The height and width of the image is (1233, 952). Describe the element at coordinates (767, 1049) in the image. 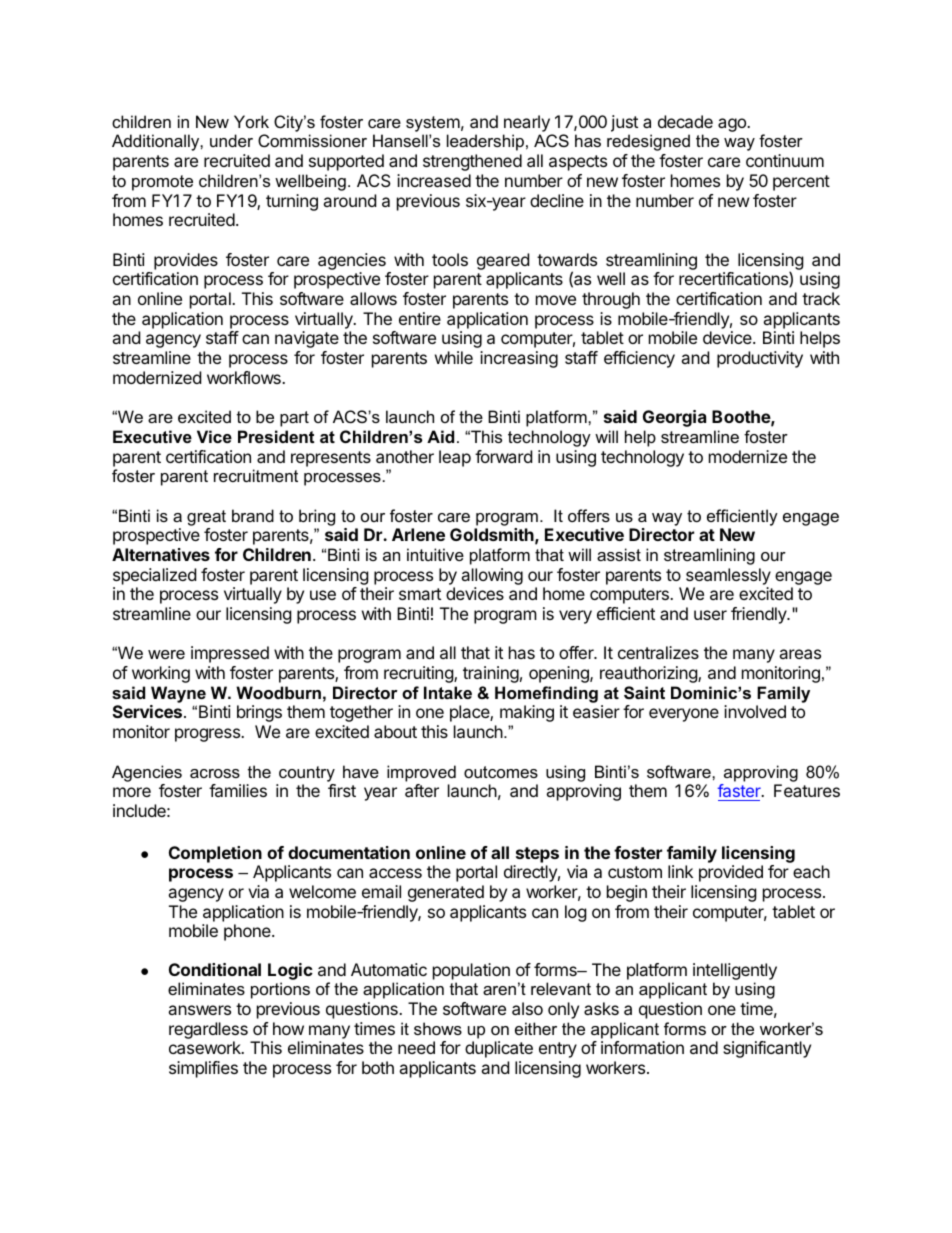

I see `significantly` at that location.
